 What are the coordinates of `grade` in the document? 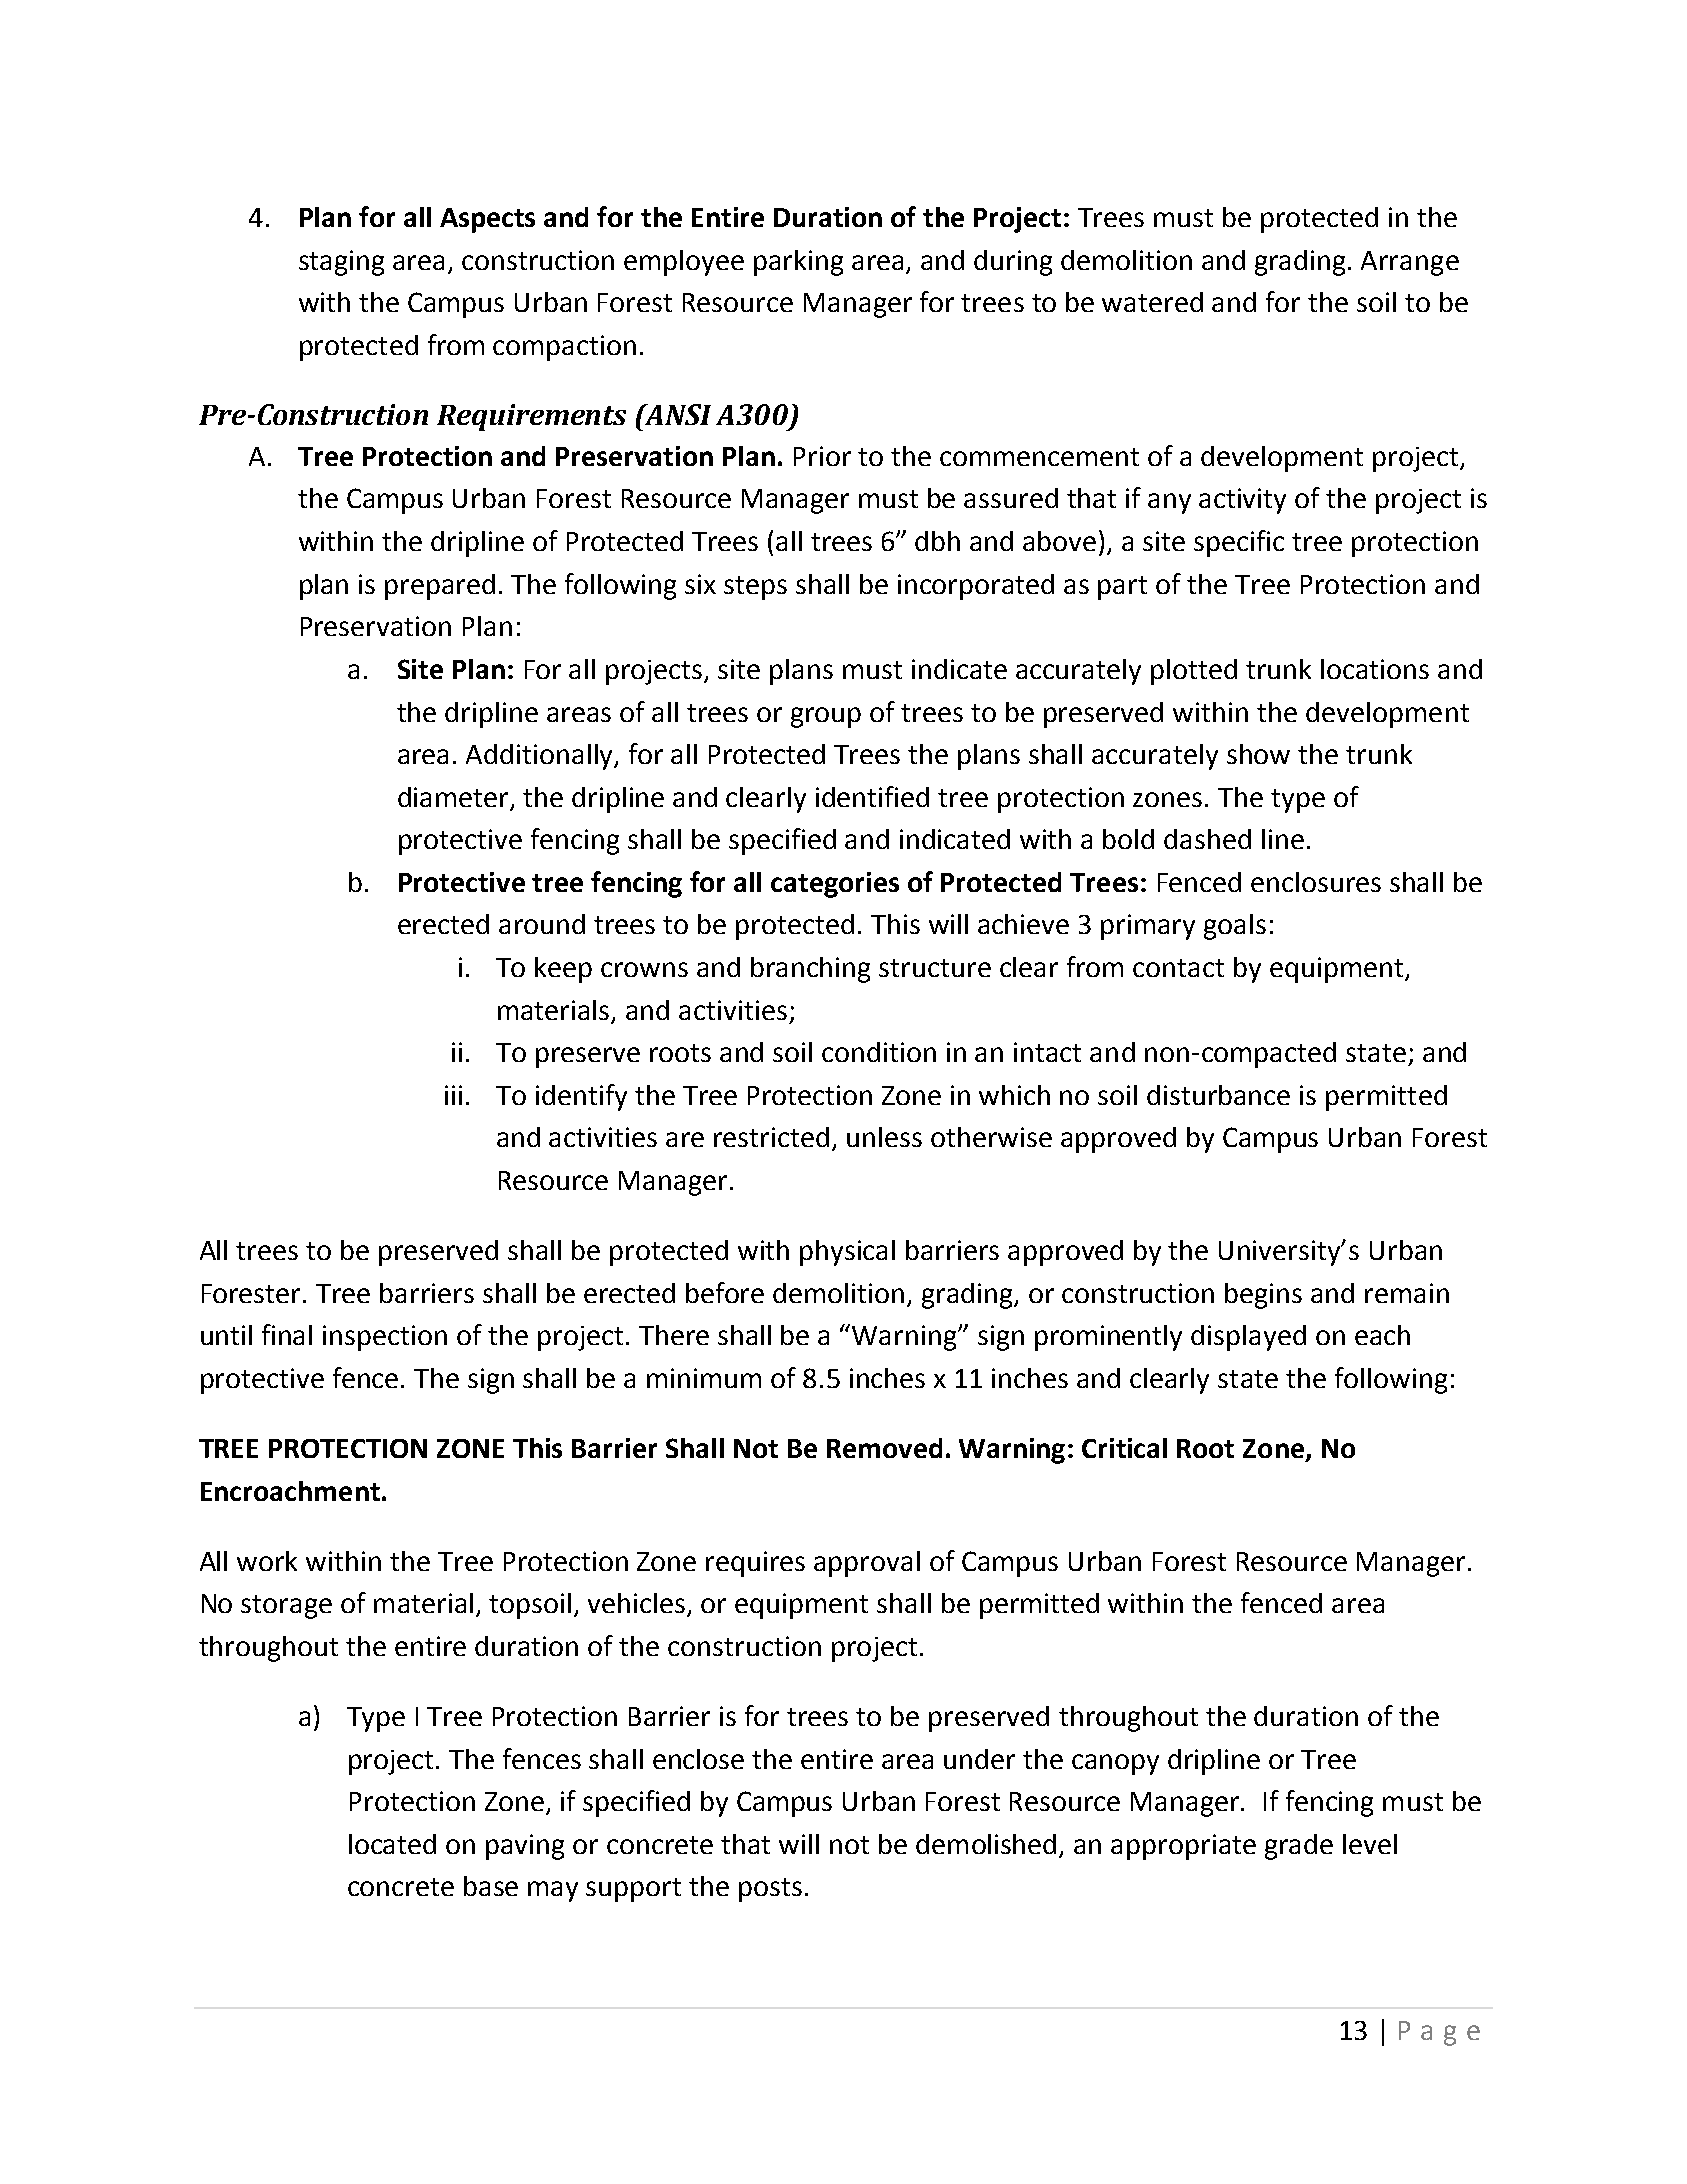 It's located at (1299, 1847).
